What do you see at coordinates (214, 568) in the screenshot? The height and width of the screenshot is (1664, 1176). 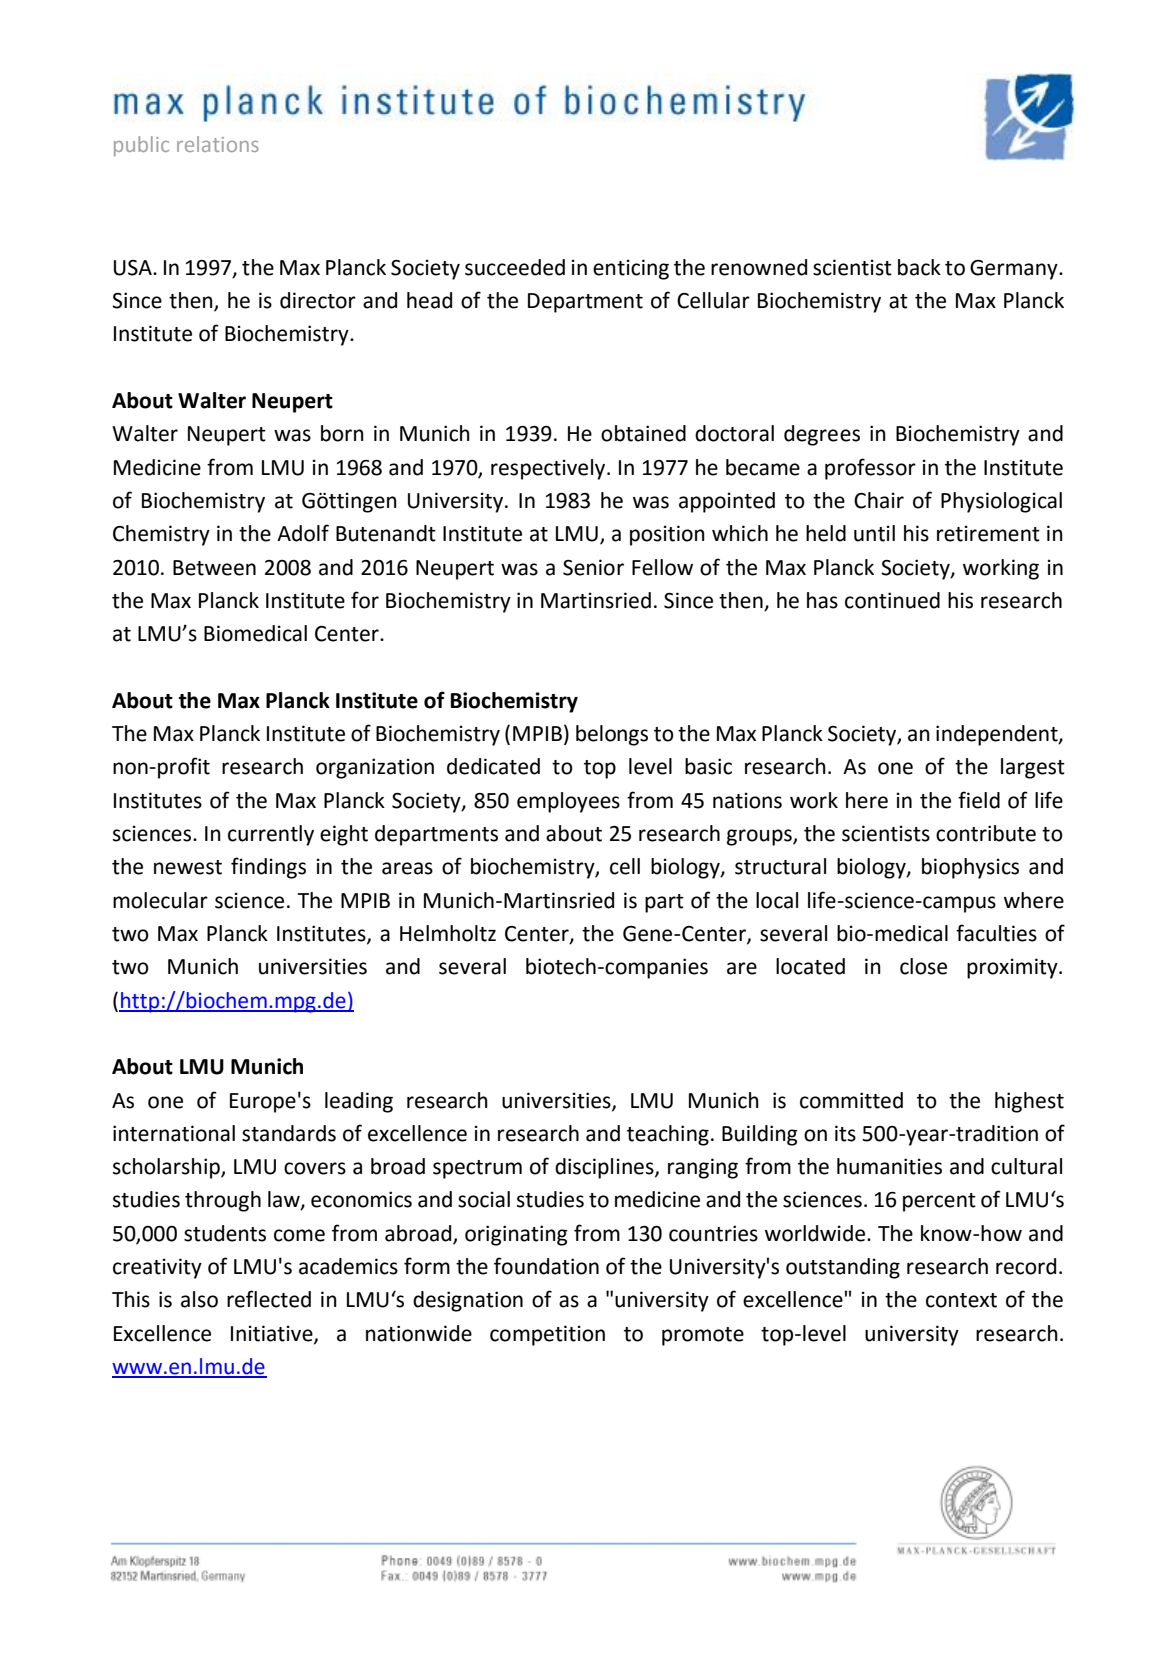 I see `Between` at bounding box center [214, 568].
